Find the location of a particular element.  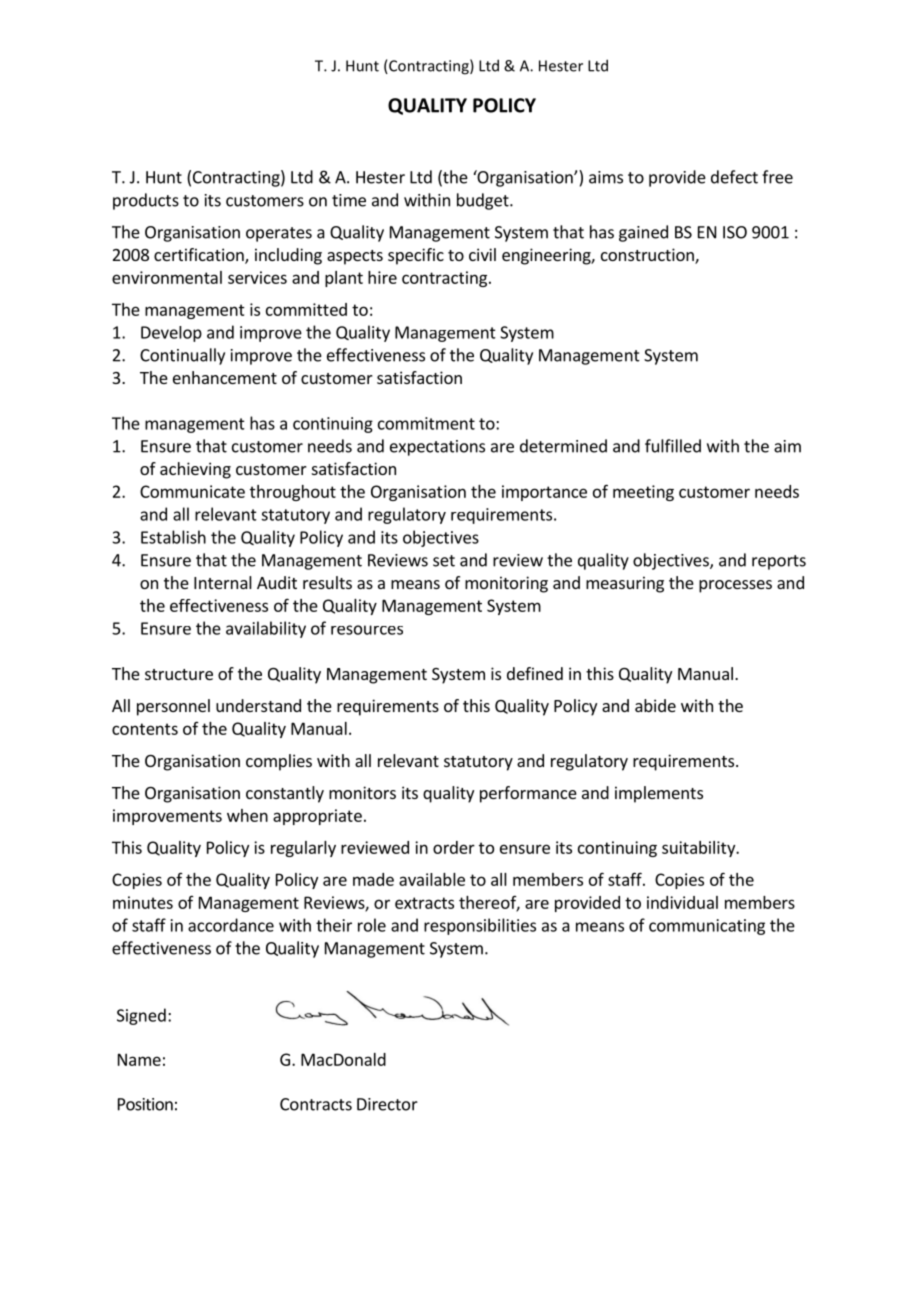

defect is located at coordinates (734, 177).
